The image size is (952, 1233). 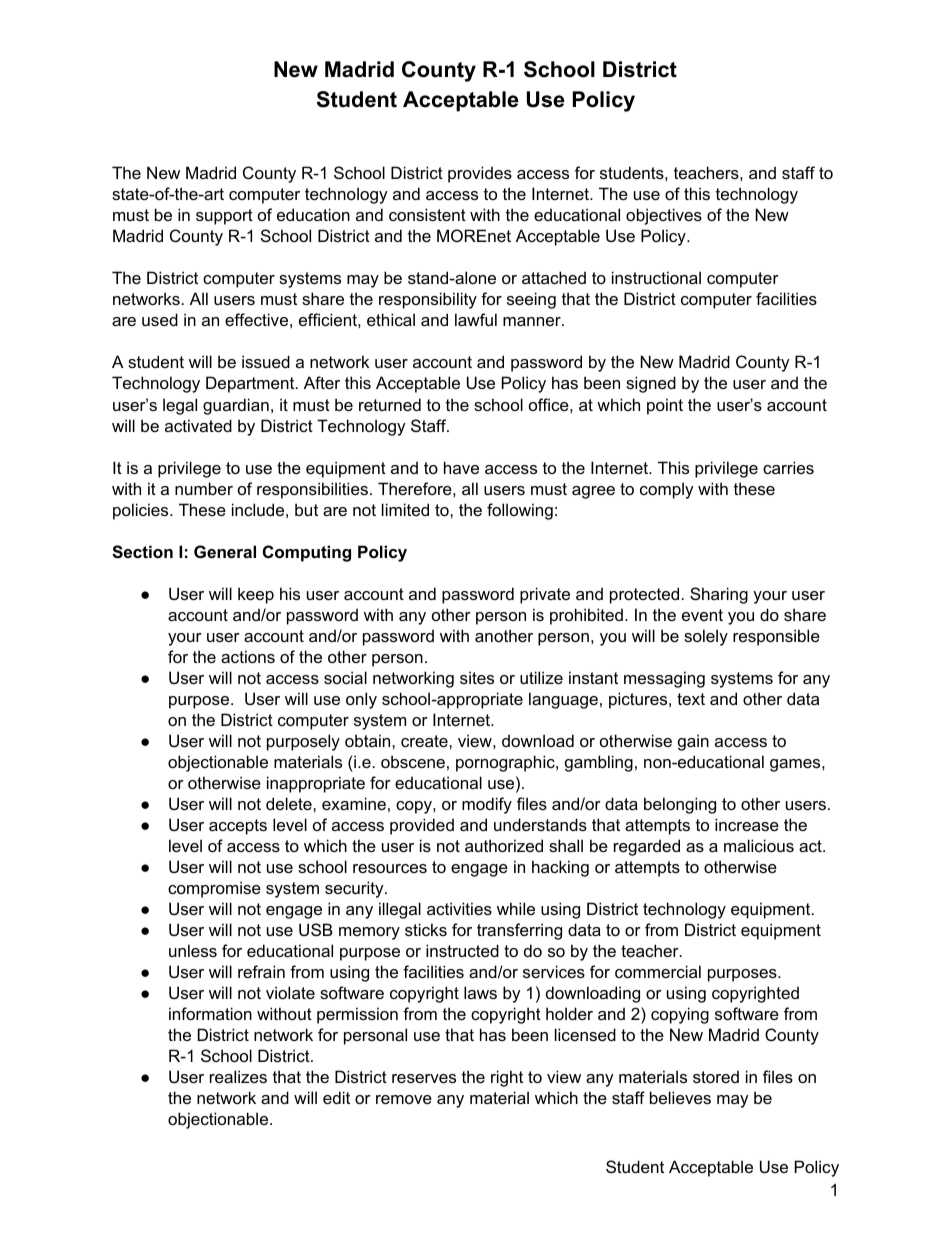 I want to click on actions, so click(x=248, y=656).
